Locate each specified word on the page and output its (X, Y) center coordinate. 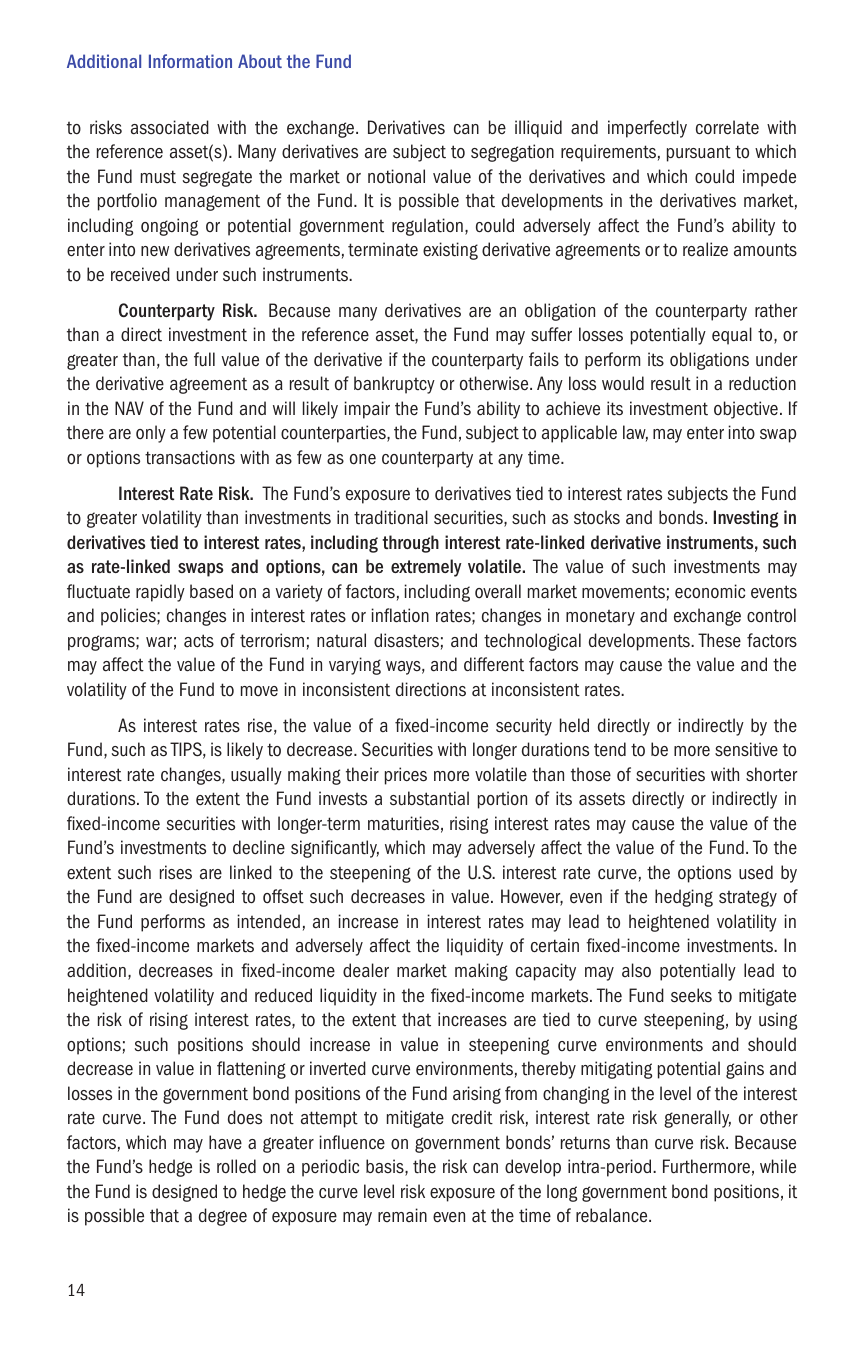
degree (223, 1217)
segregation (512, 153)
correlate (727, 127)
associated (170, 127)
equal (732, 336)
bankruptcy (394, 385)
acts (199, 641)
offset (283, 896)
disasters (406, 640)
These (719, 640)
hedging (684, 898)
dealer (366, 970)
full (204, 359)
